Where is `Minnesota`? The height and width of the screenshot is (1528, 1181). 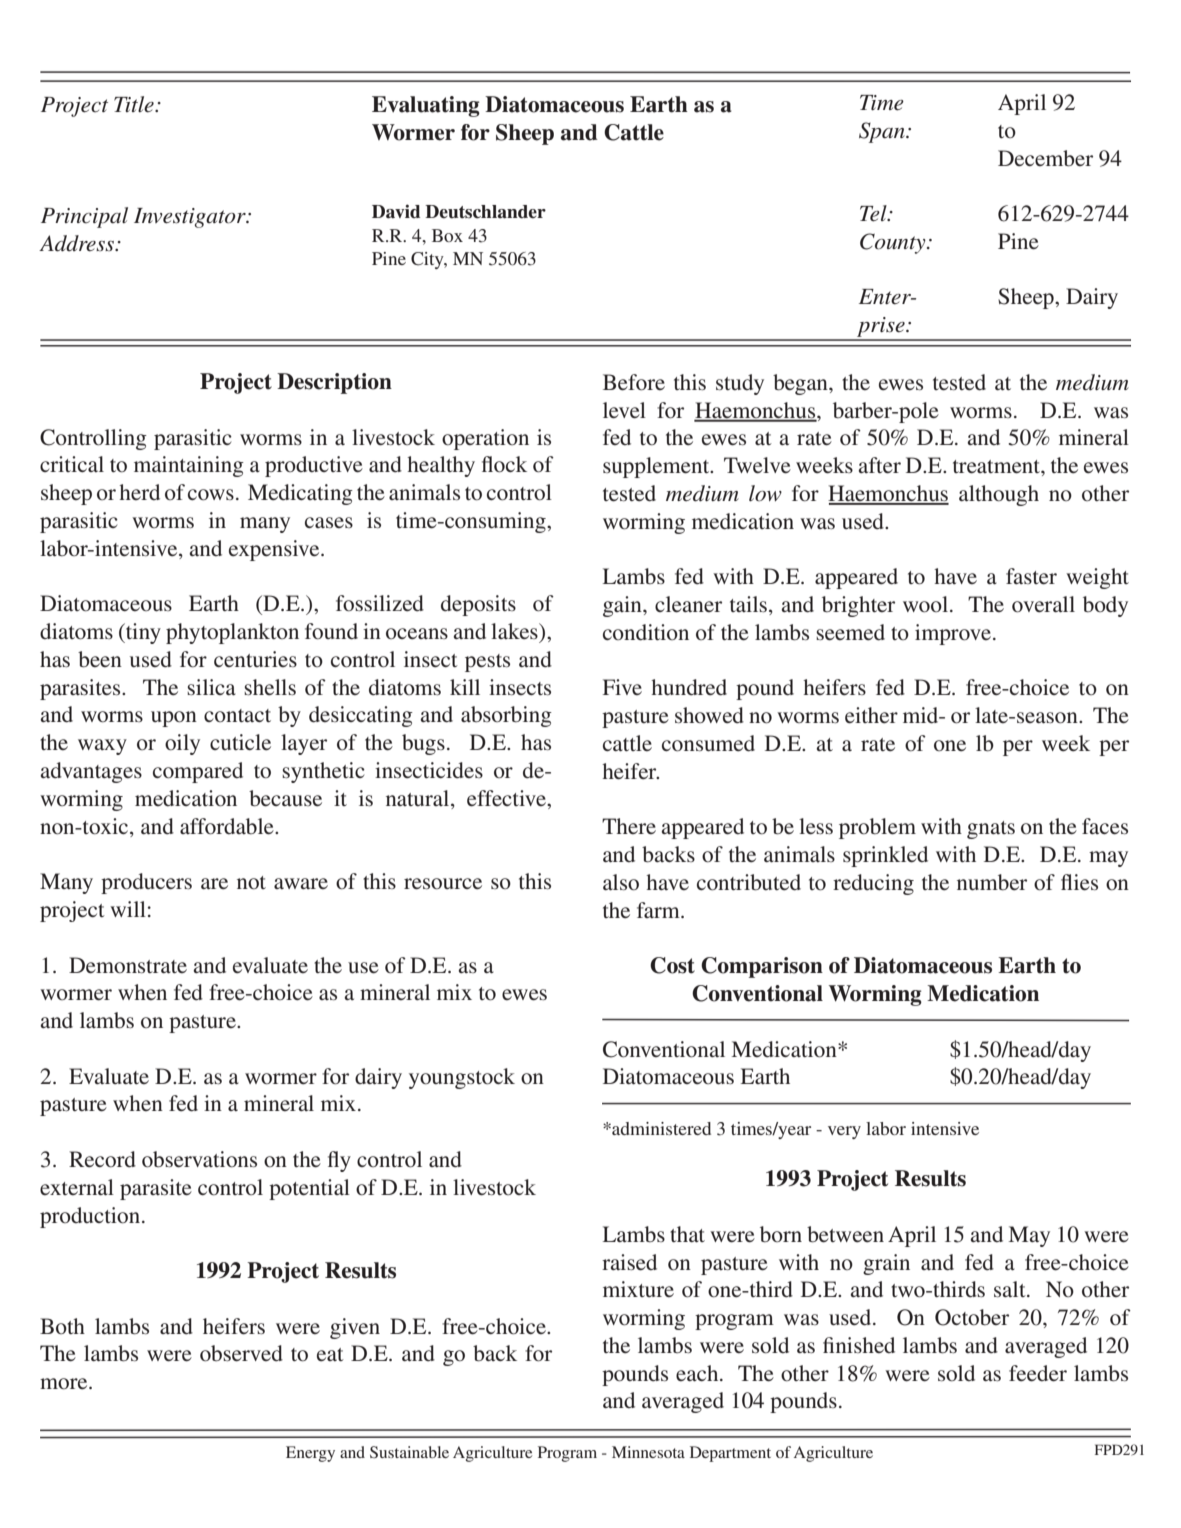 Minnesota is located at coordinates (648, 1452).
